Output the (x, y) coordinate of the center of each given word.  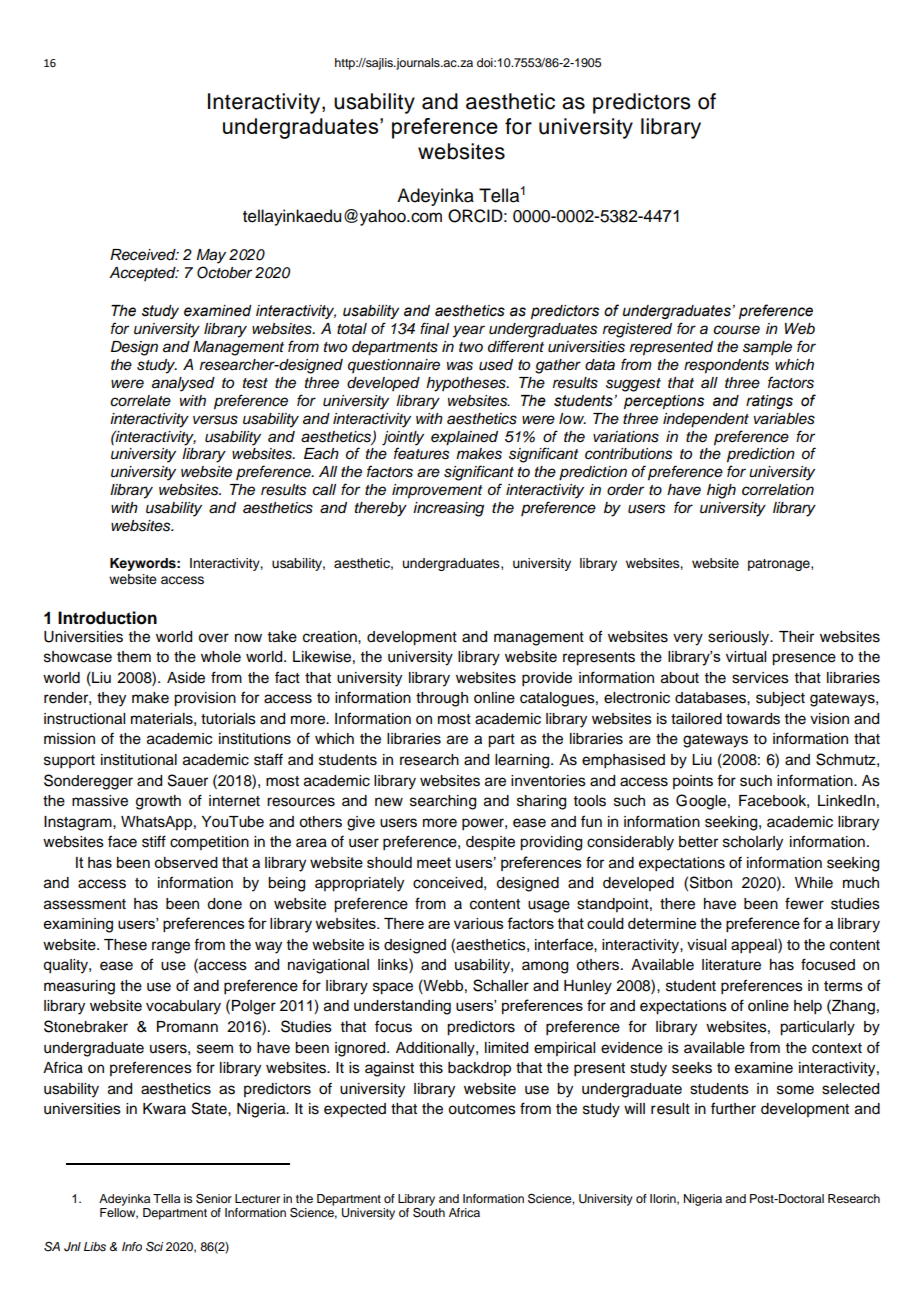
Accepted (143, 274)
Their (796, 637)
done (224, 904)
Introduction (107, 618)
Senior (214, 1198)
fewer (804, 903)
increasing (448, 509)
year (469, 331)
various (479, 923)
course (736, 330)
